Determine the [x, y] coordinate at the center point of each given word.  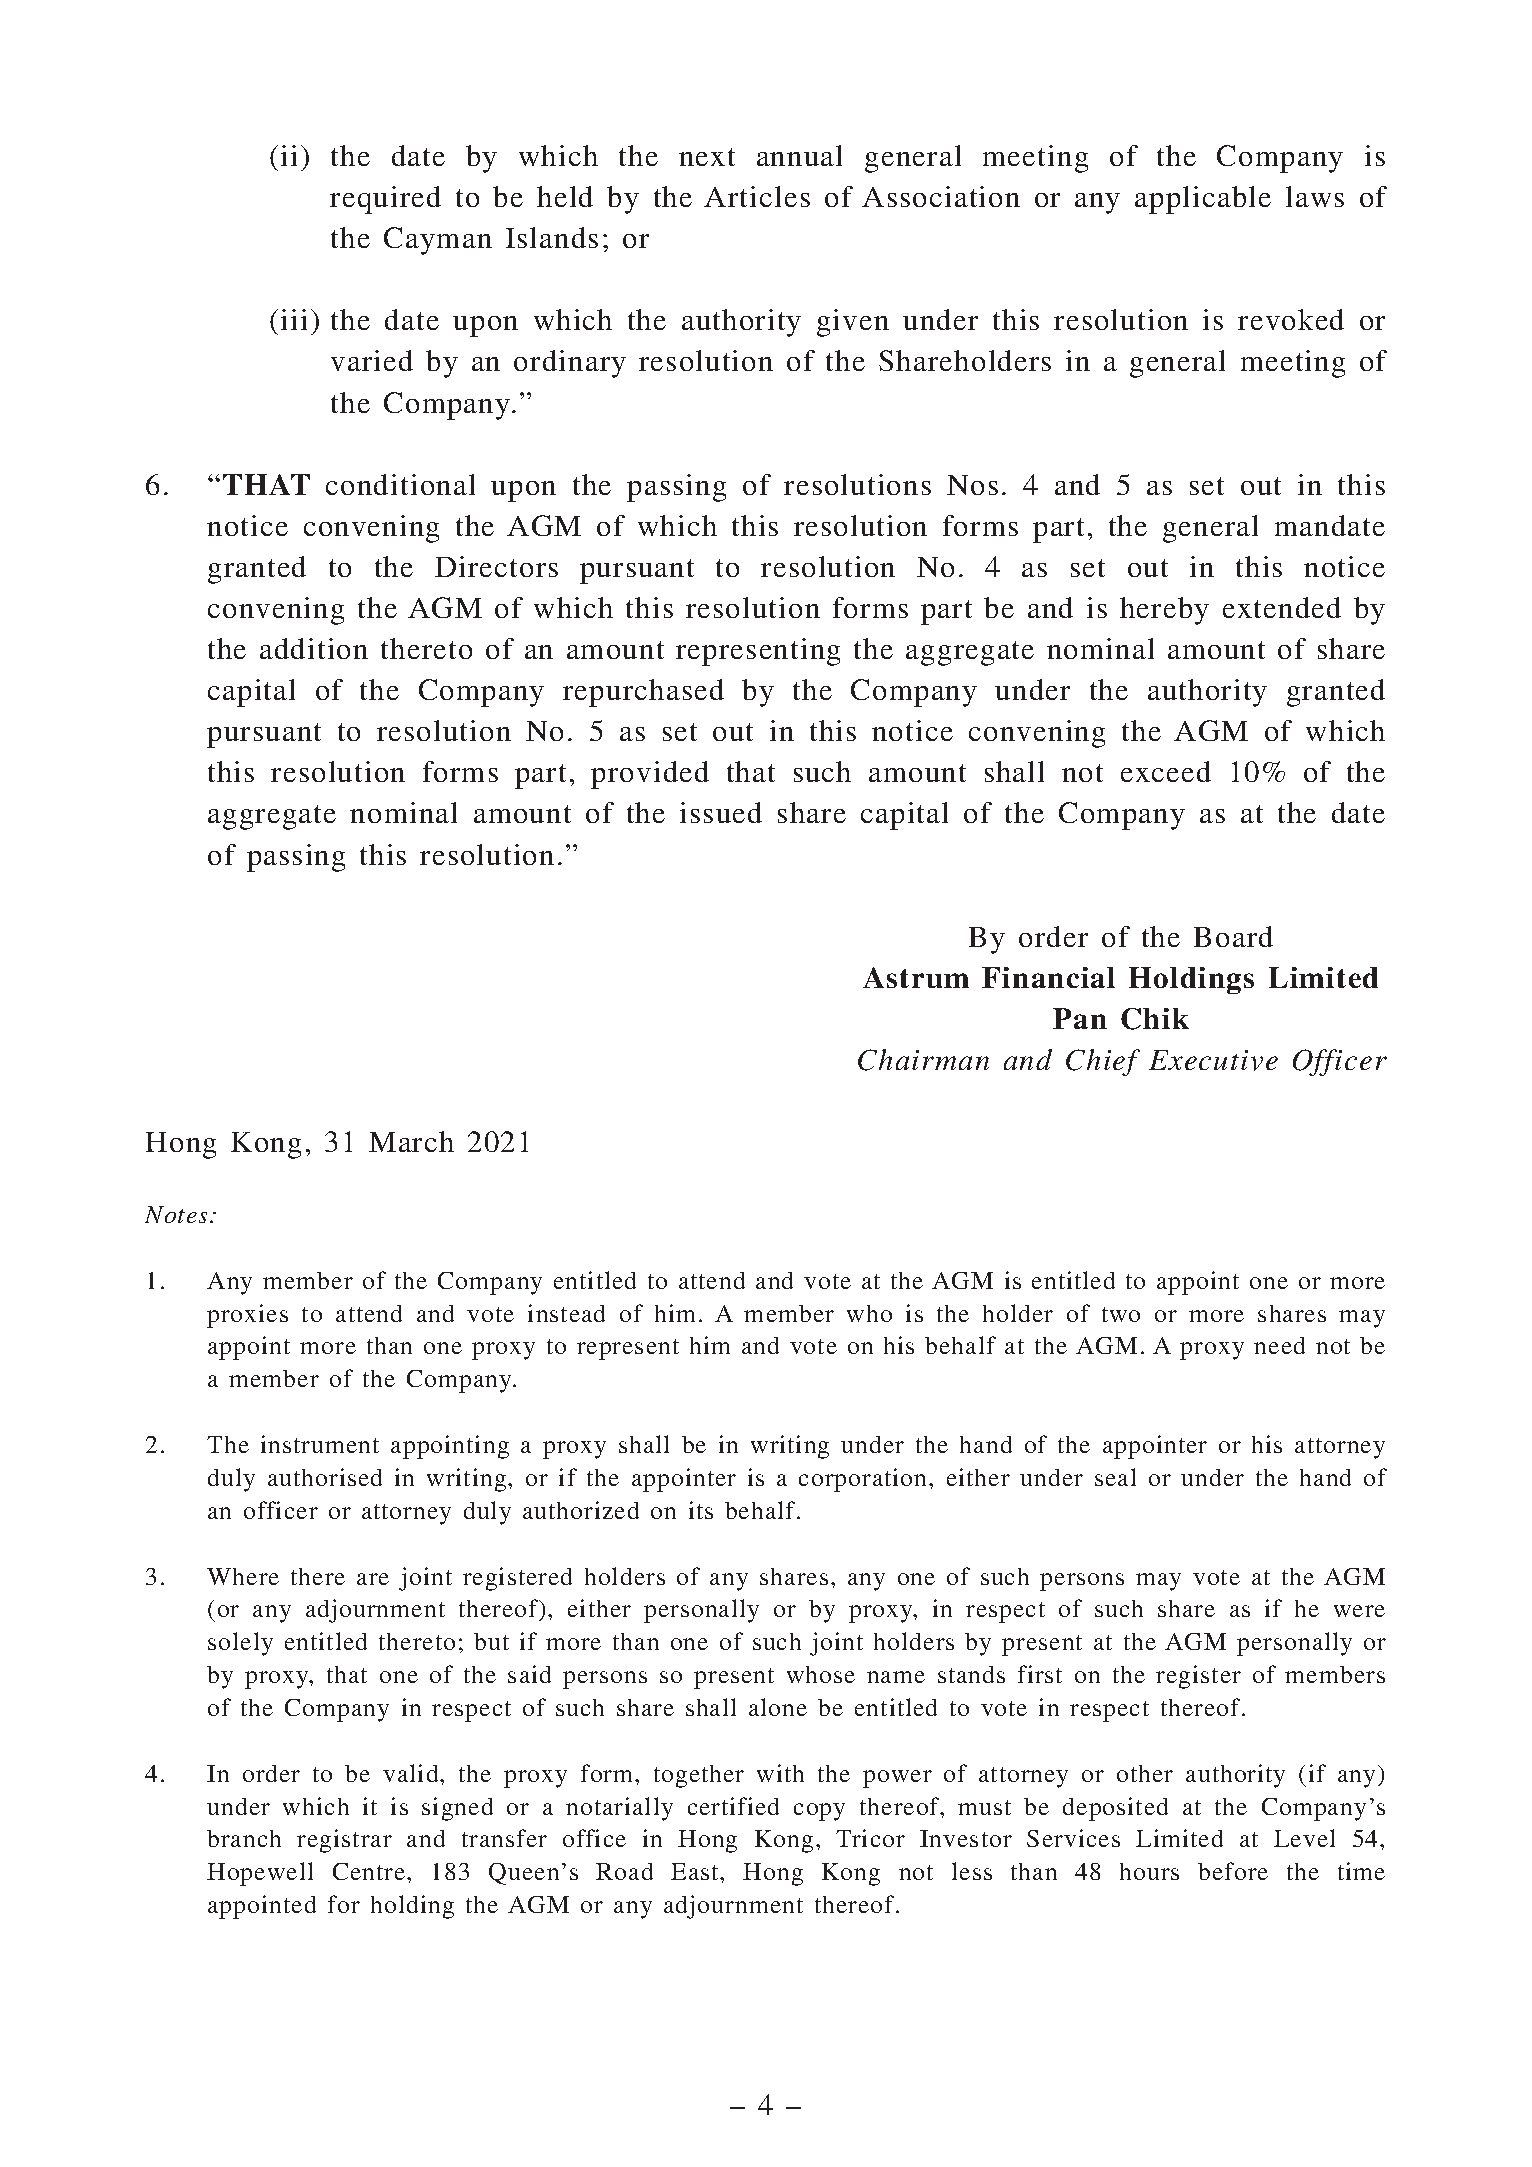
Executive [1213, 1060]
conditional [400, 484]
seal [1115, 1477]
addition [314, 648]
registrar [344, 1841]
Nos [972, 485]
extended [1282, 607]
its [701, 1510]
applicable [1203, 200]
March [411, 1141]
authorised [325, 1477]
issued [721, 812]
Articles [757, 196]
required [385, 200]
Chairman [923, 1060]
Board [1233, 936]
